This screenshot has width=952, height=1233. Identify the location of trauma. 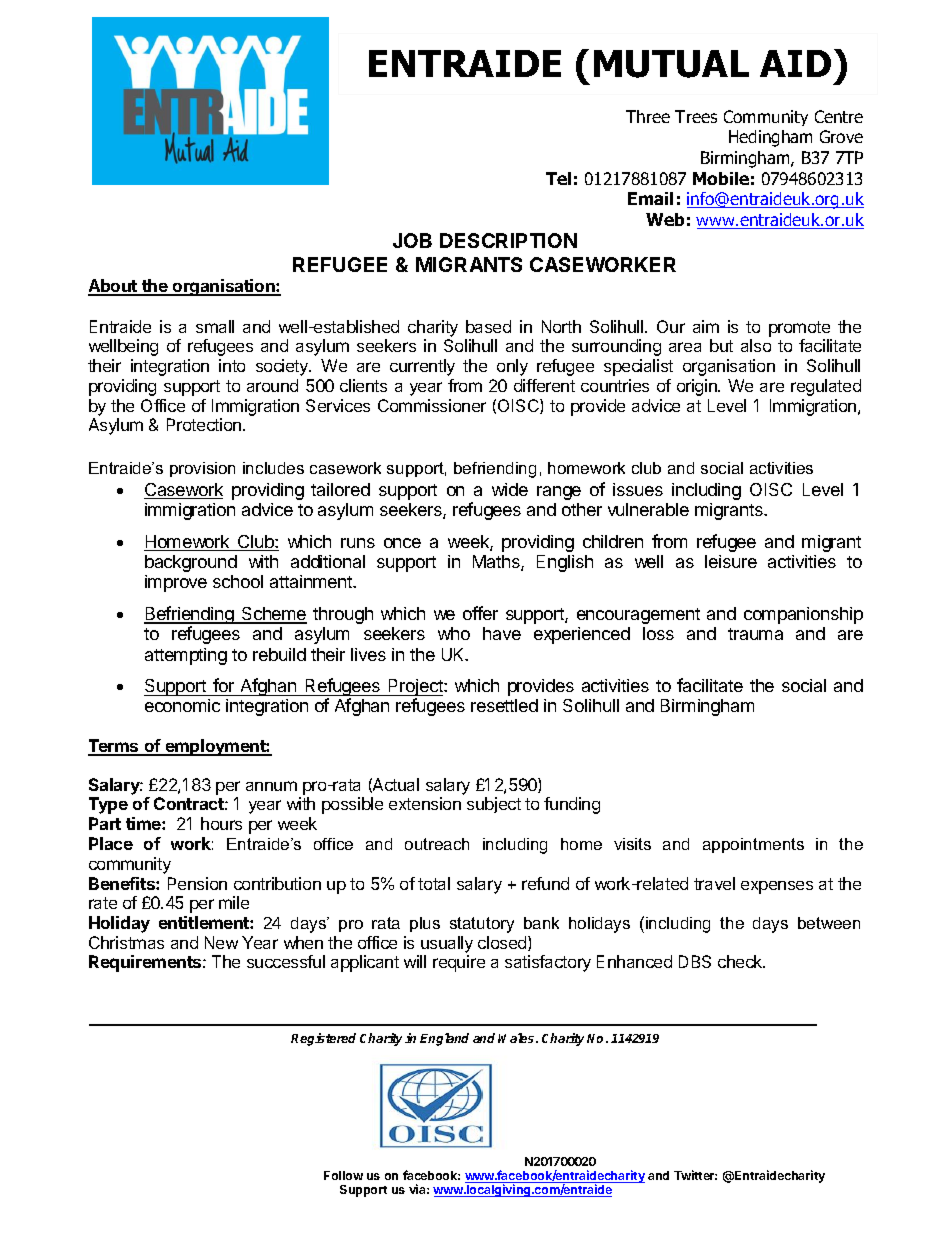
(755, 634).
